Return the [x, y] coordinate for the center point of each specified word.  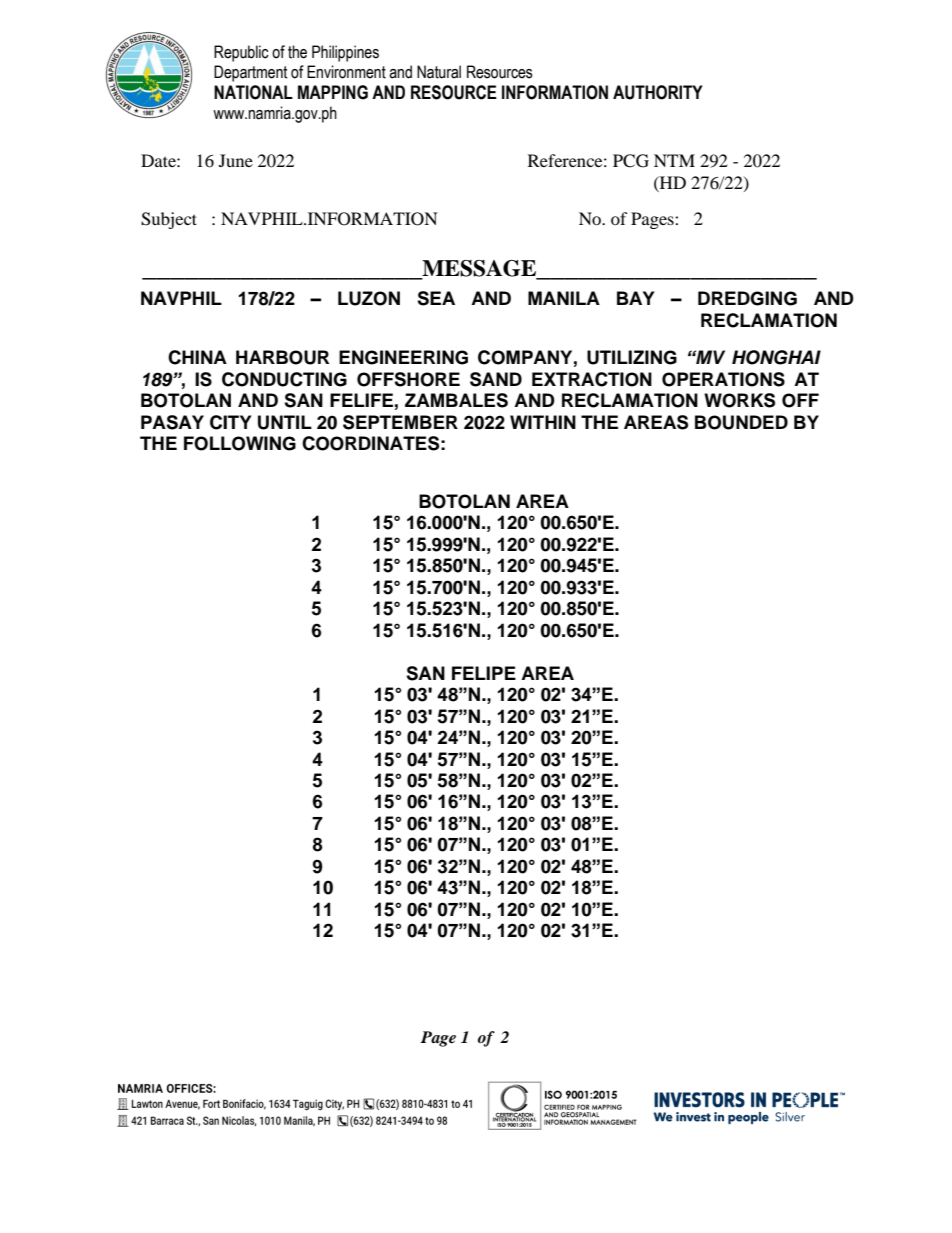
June [236, 160]
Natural [439, 72]
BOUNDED [741, 422]
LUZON [369, 298]
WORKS [739, 400]
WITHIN [543, 422]
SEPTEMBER [400, 422]
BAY [635, 298]
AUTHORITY [658, 92]
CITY [230, 422]
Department [251, 73]
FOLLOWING [240, 443]
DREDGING [747, 298]
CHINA [197, 357]
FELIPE [484, 673]
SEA [436, 298]
